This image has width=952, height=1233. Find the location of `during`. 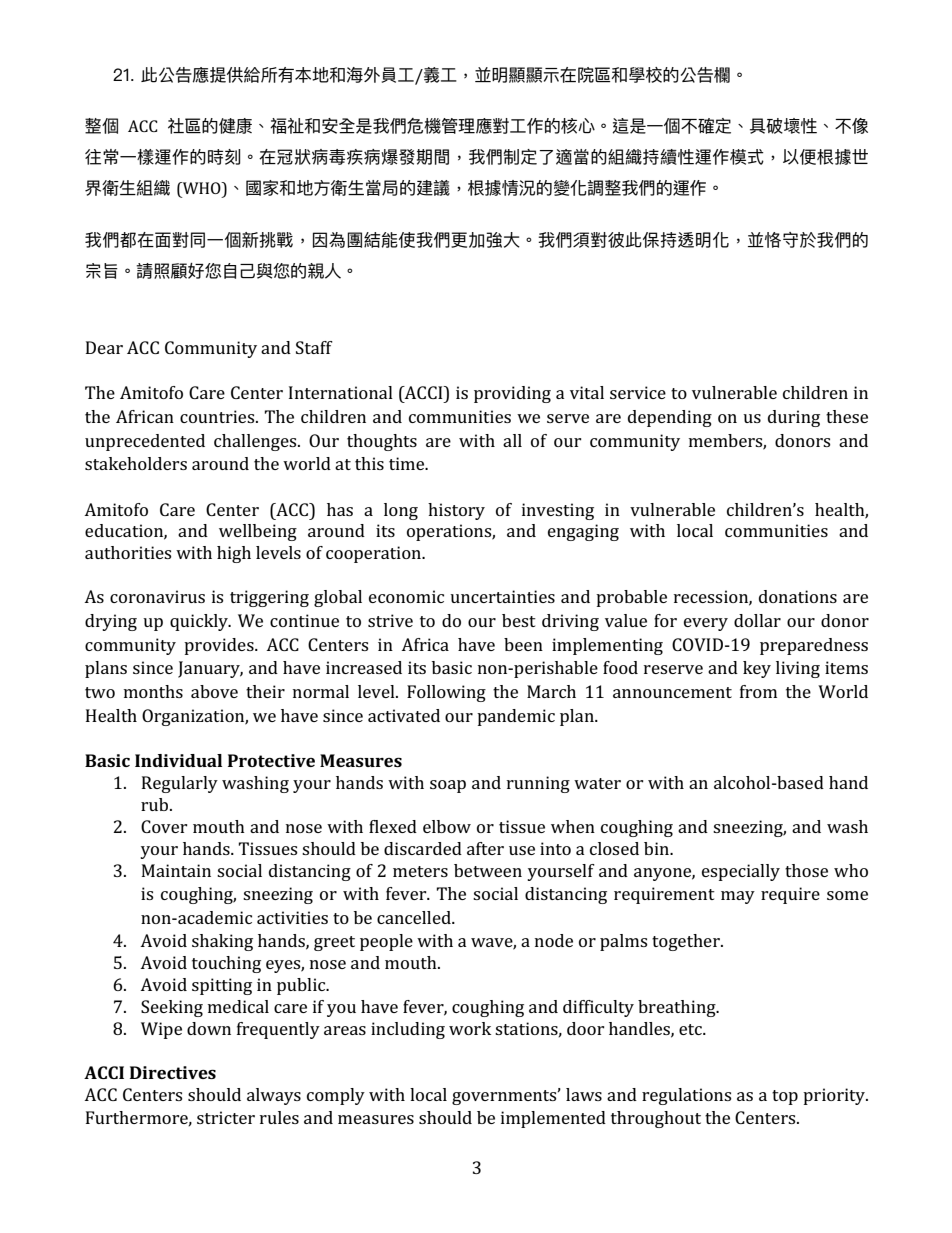

during is located at coordinates (794, 418).
